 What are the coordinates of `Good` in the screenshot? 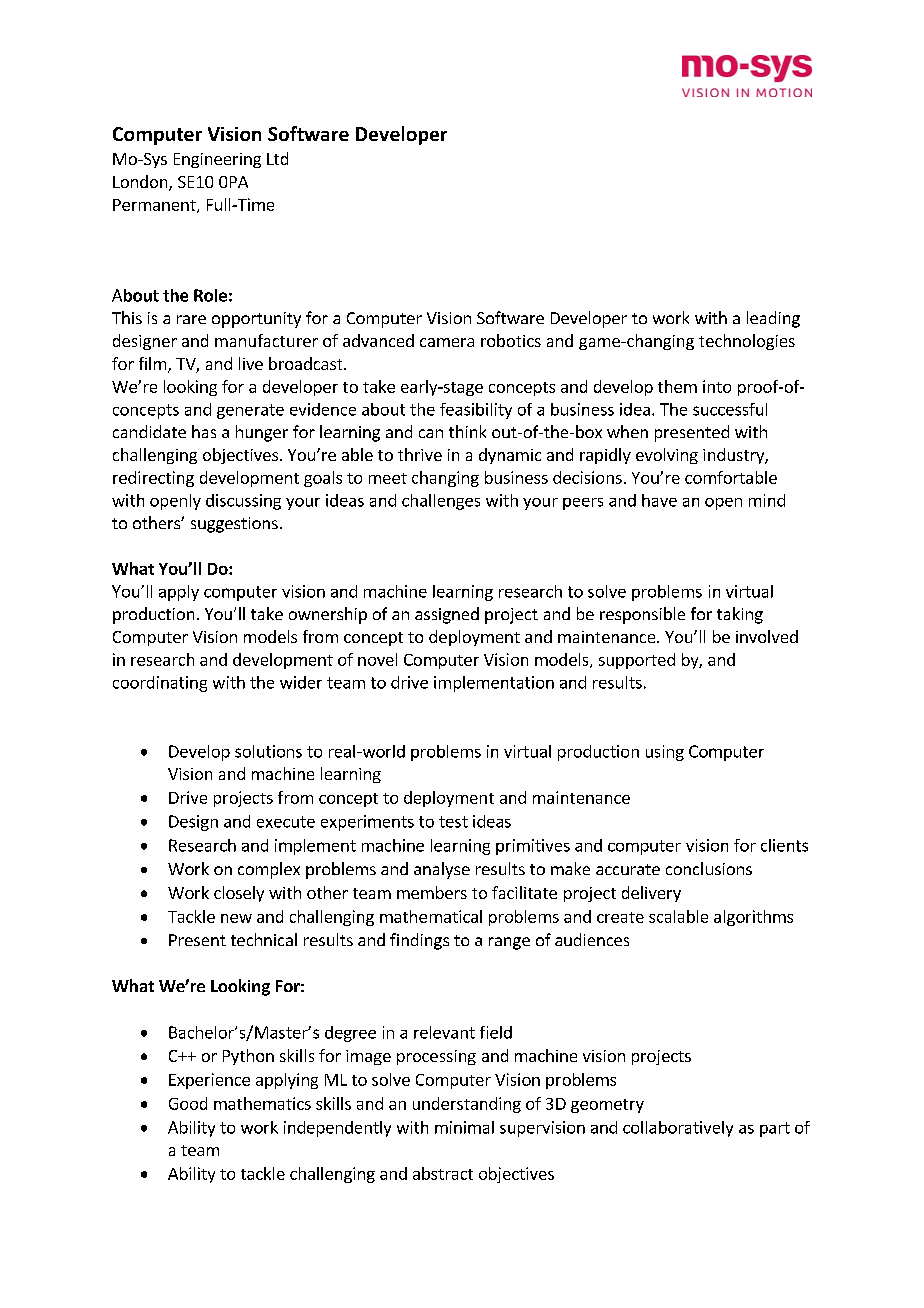 It's located at (188, 1103).
